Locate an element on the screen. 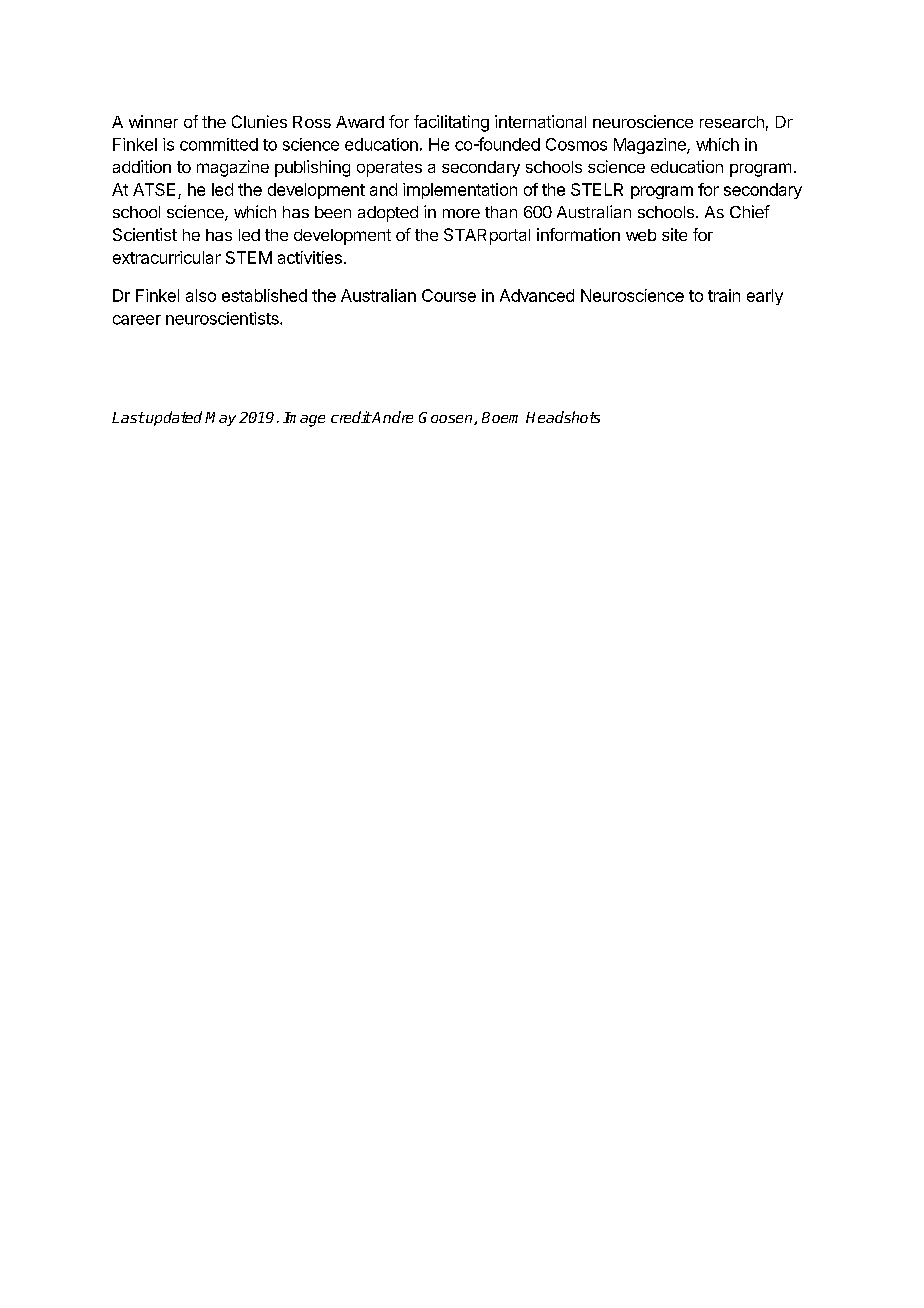 Image resolution: width=924 pixels, height=1308 pixels. extracurricular is located at coordinates (167, 257).
